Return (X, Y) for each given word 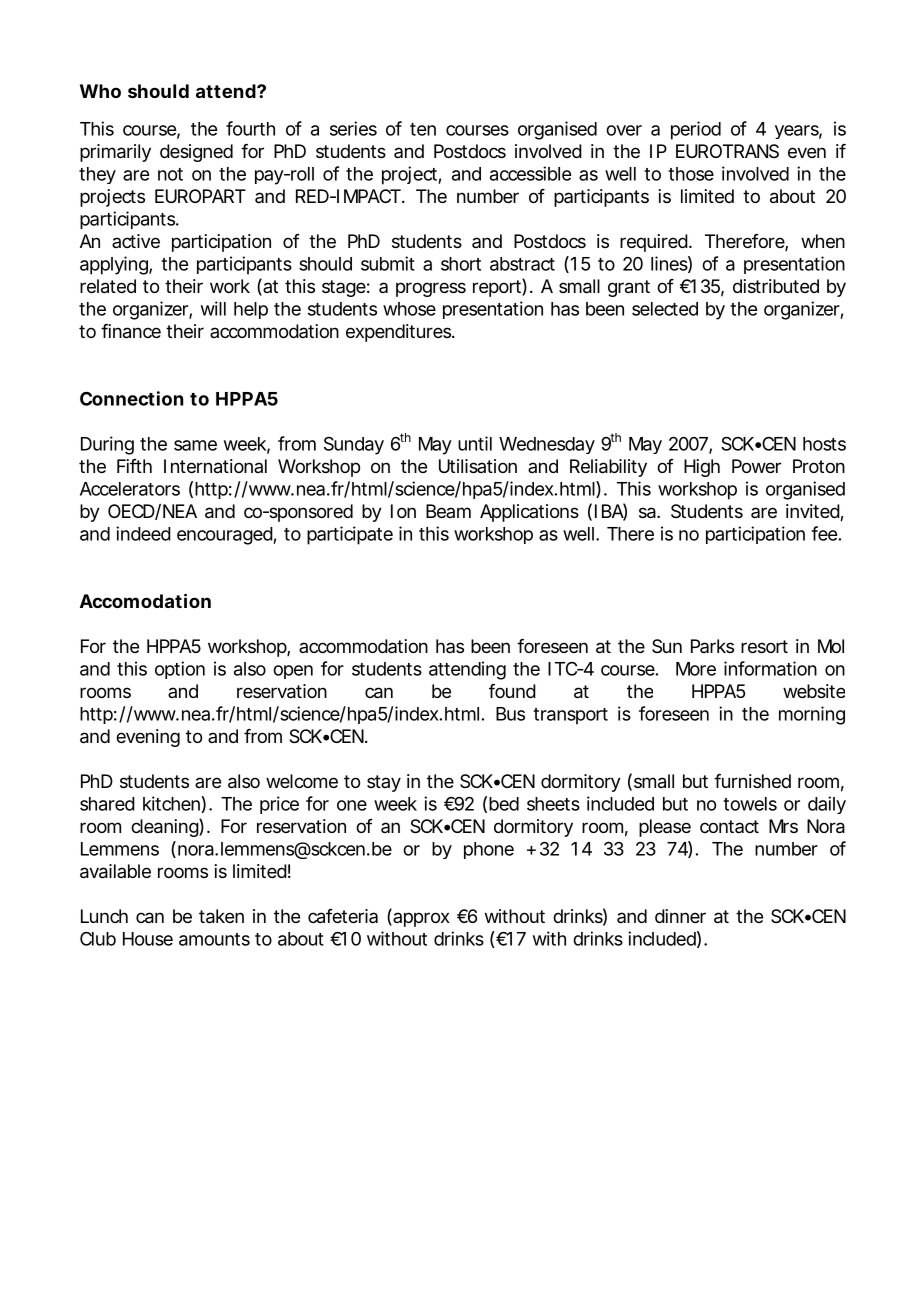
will (213, 308)
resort (764, 646)
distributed (776, 286)
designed (196, 153)
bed (504, 804)
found (512, 691)
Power (756, 466)
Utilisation (478, 466)
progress (431, 289)
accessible (530, 173)
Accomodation (145, 600)
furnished (752, 781)
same (195, 445)
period (696, 130)
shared (107, 804)
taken (221, 916)
